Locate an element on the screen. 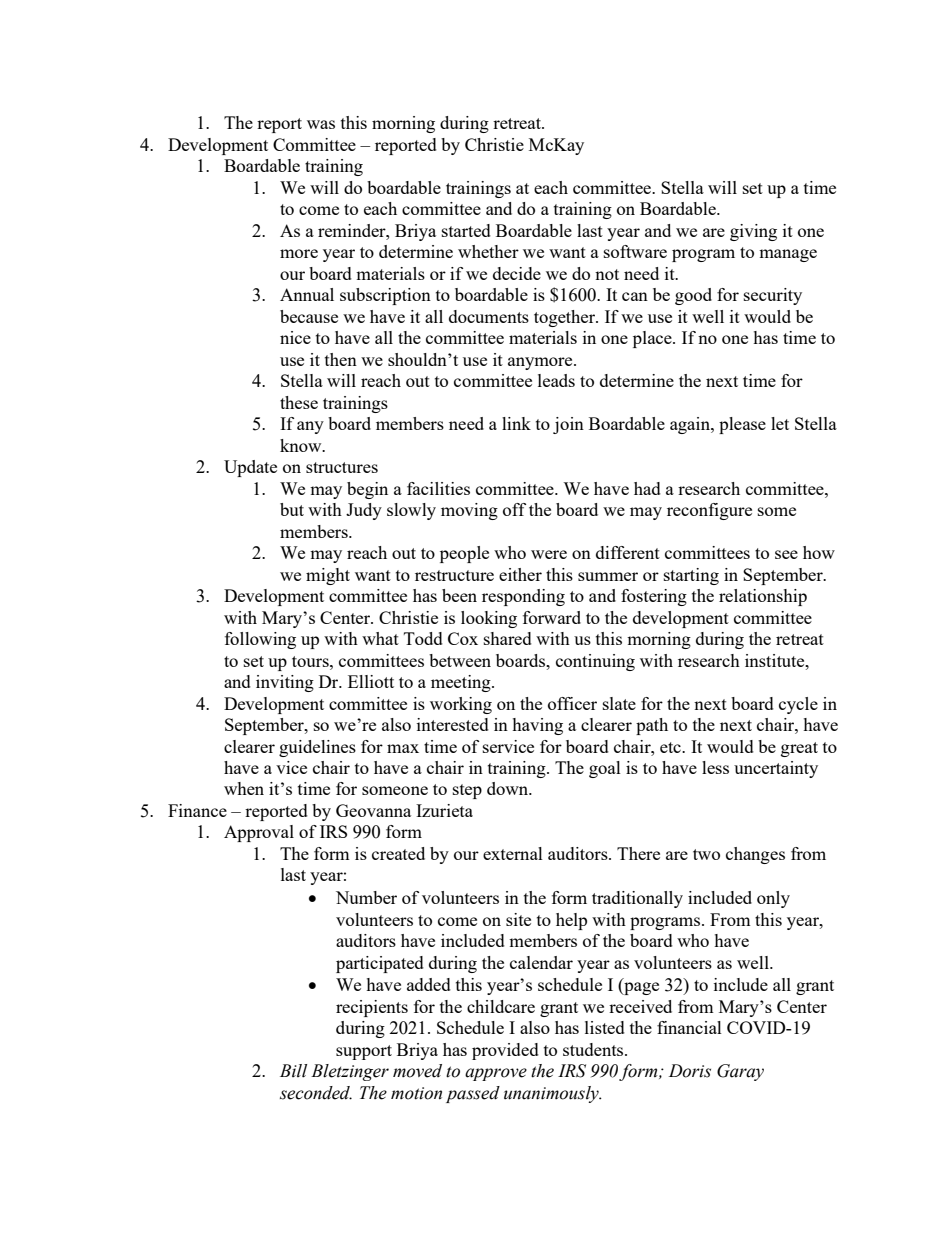 This screenshot has height=1233, width=952. was is located at coordinates (321, 124).
